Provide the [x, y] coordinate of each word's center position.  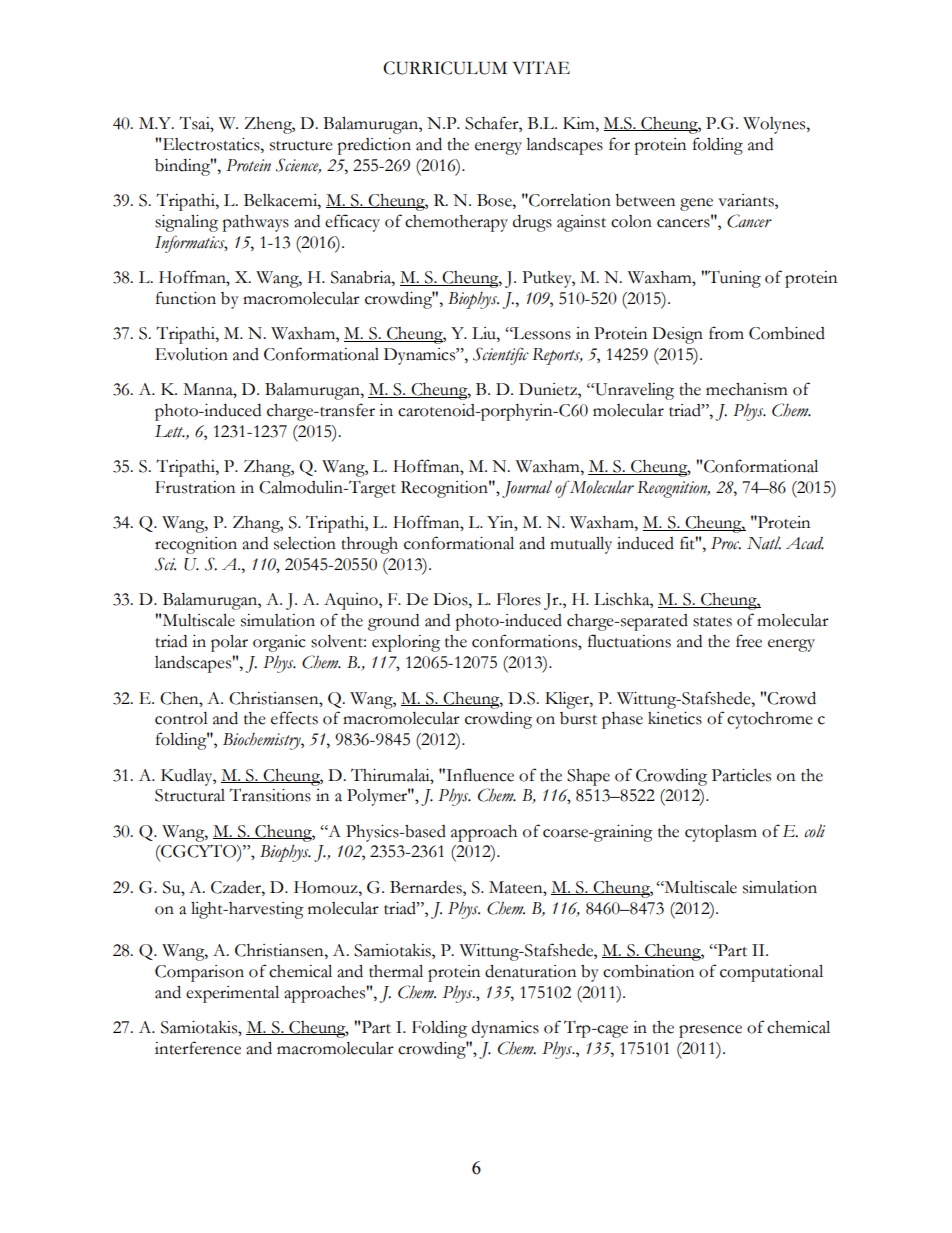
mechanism [746, 389]
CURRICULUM [445, 68]
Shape [588, 777]
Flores [519, 599]
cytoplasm [721, 833]
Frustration [195, 487]
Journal [527, 489]
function [186, 298]
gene [696, 204]
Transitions [270, 795]
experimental [232, 994]
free [749, 641]
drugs [532, 223]
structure [301, 146]
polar [229, 643]
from [726, 333]
